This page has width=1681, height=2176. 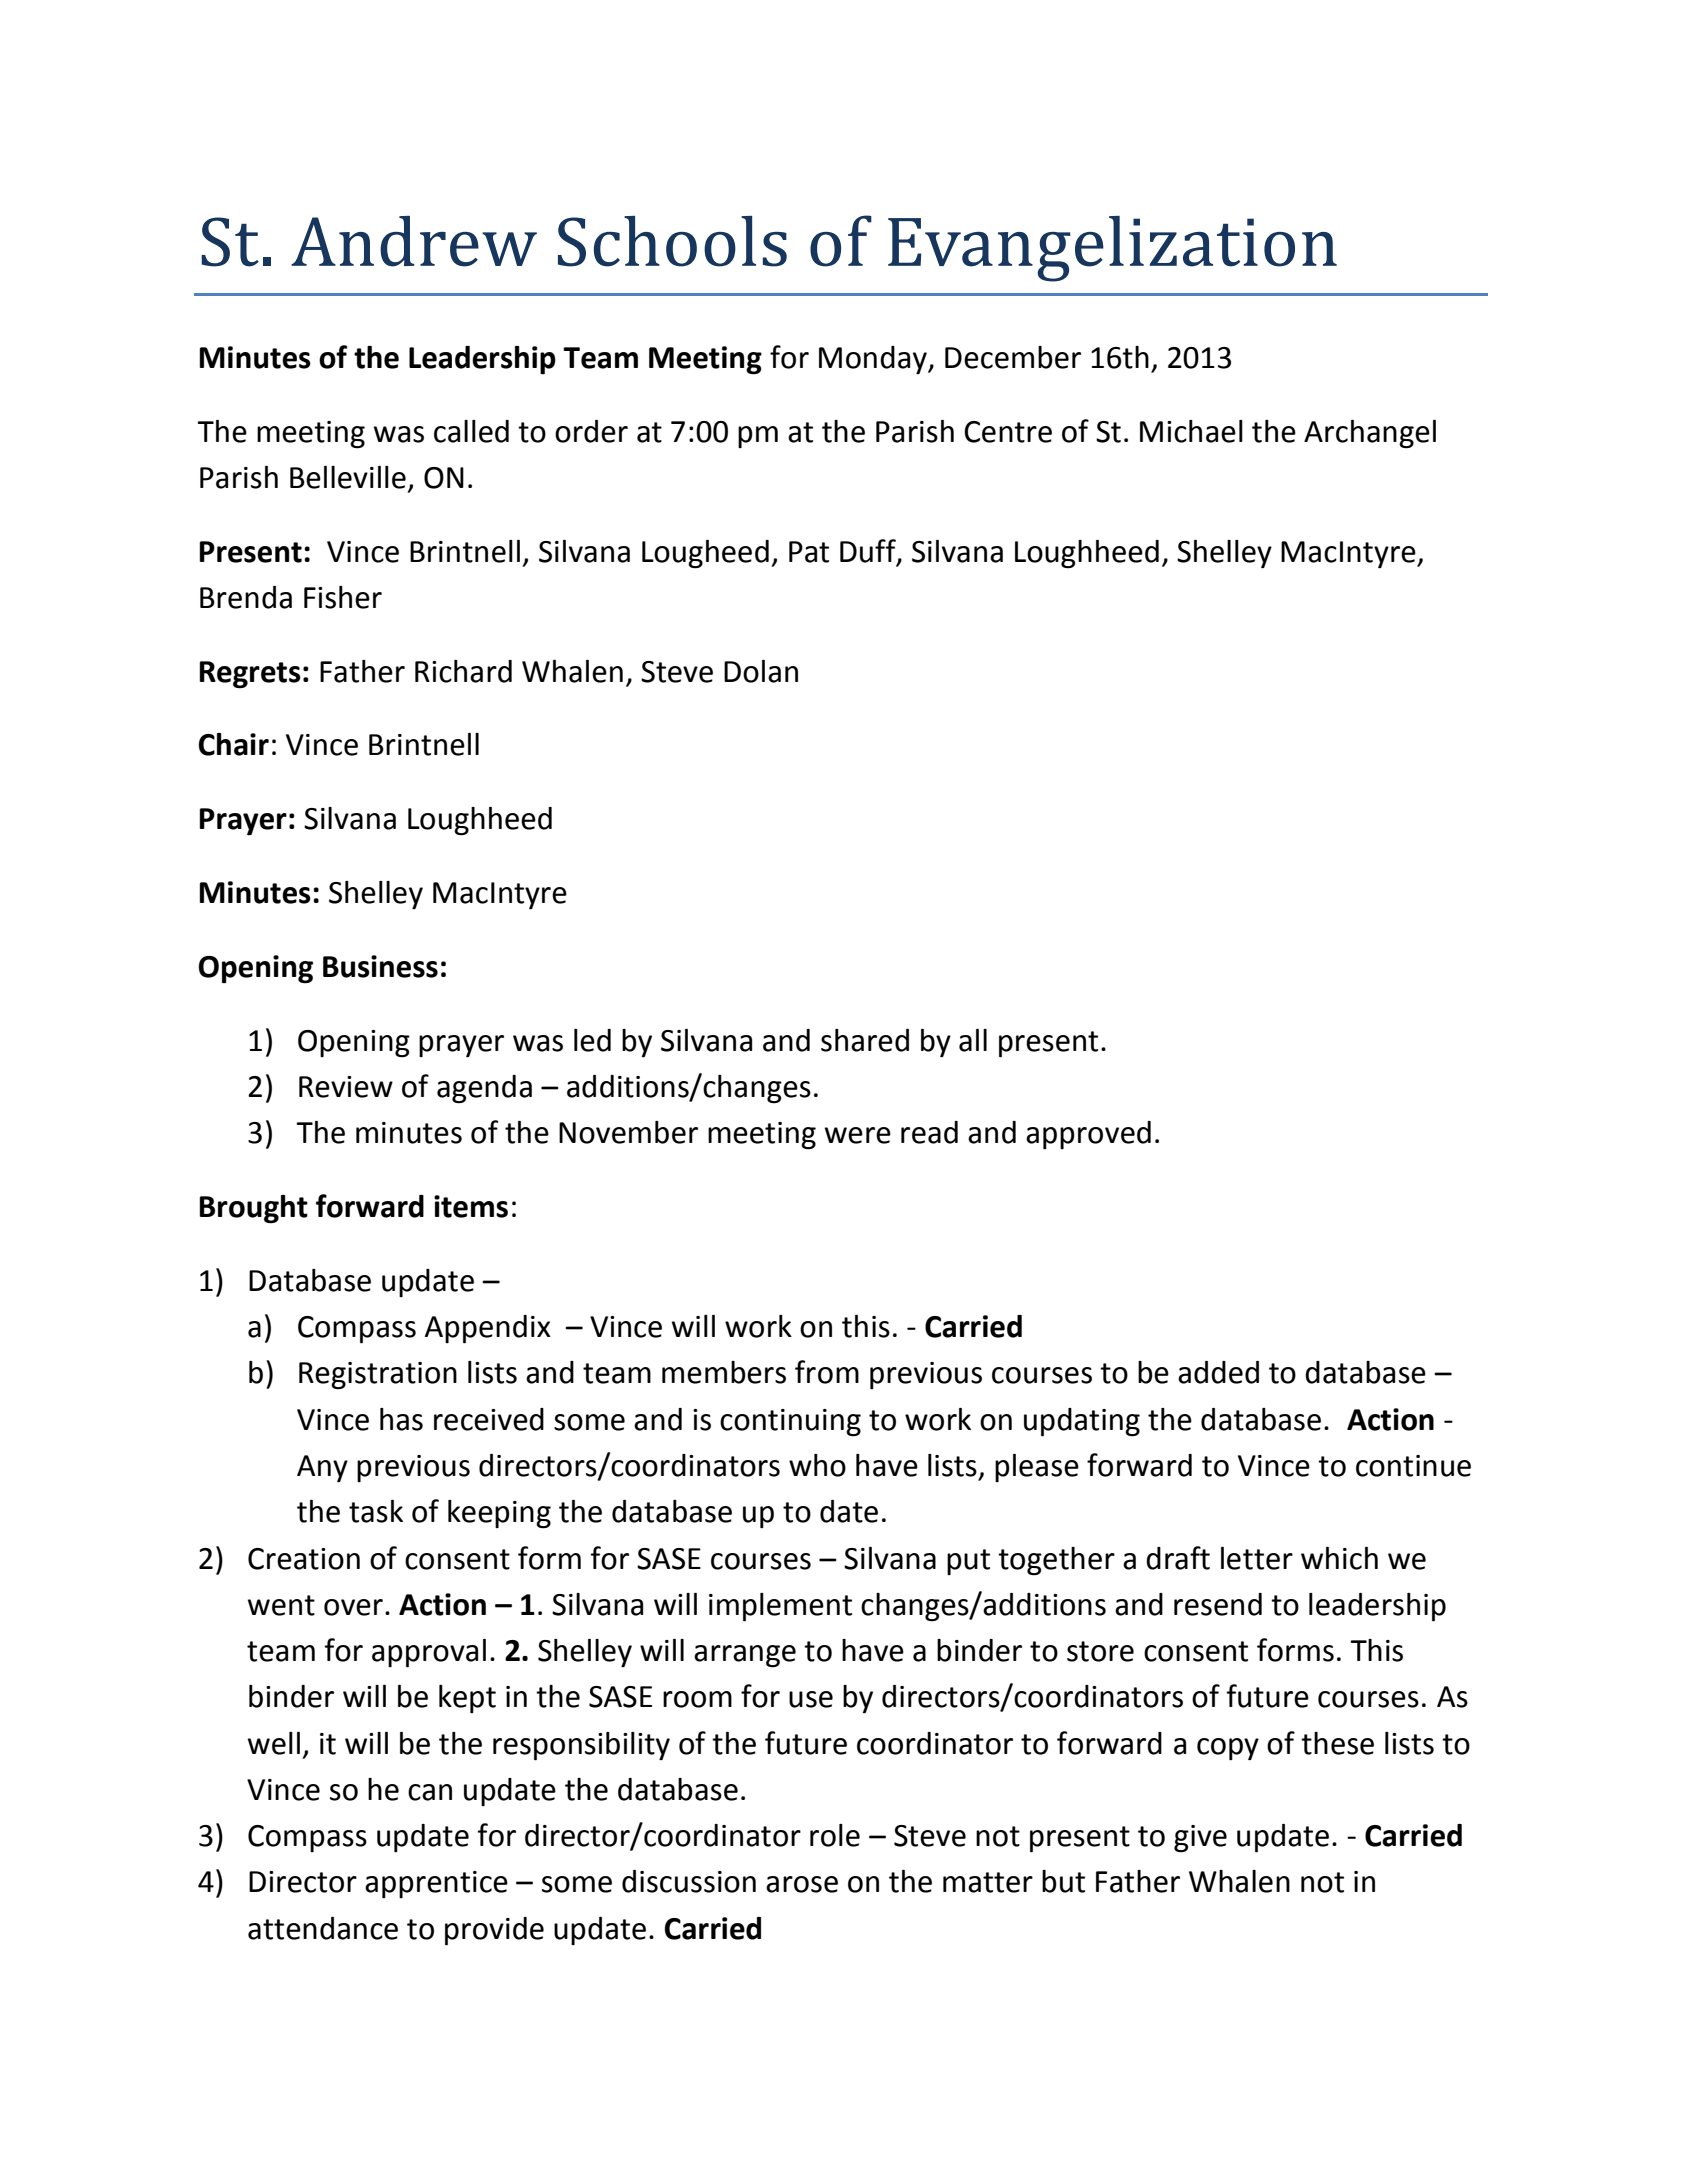 I want to click on task, so click(x=376, y=1511).
